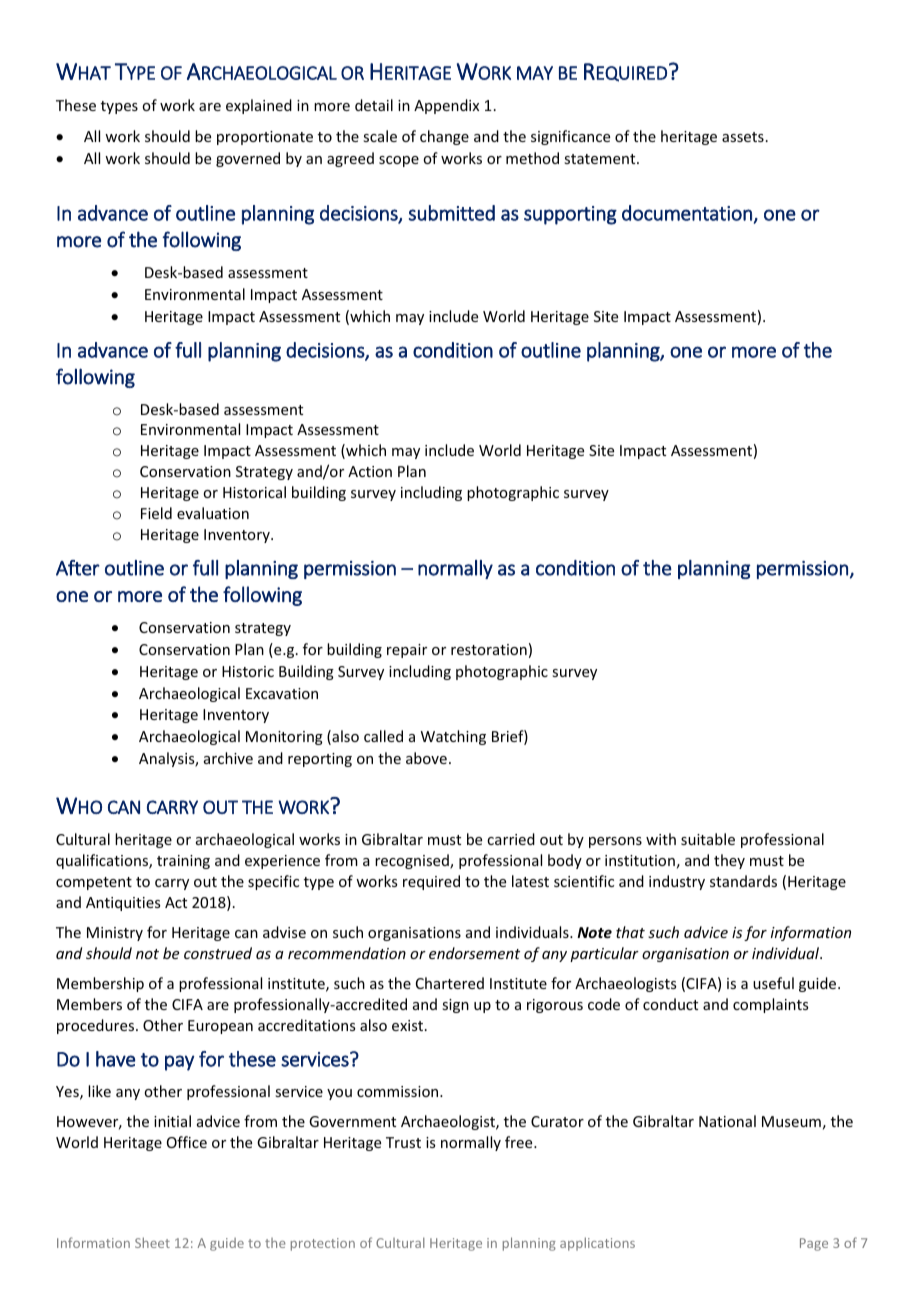 The height and width of the screenshot is (1308, 924). Describe the element at coordinates (282, 693) in the screenshot. I see `Excavation` at that location.
